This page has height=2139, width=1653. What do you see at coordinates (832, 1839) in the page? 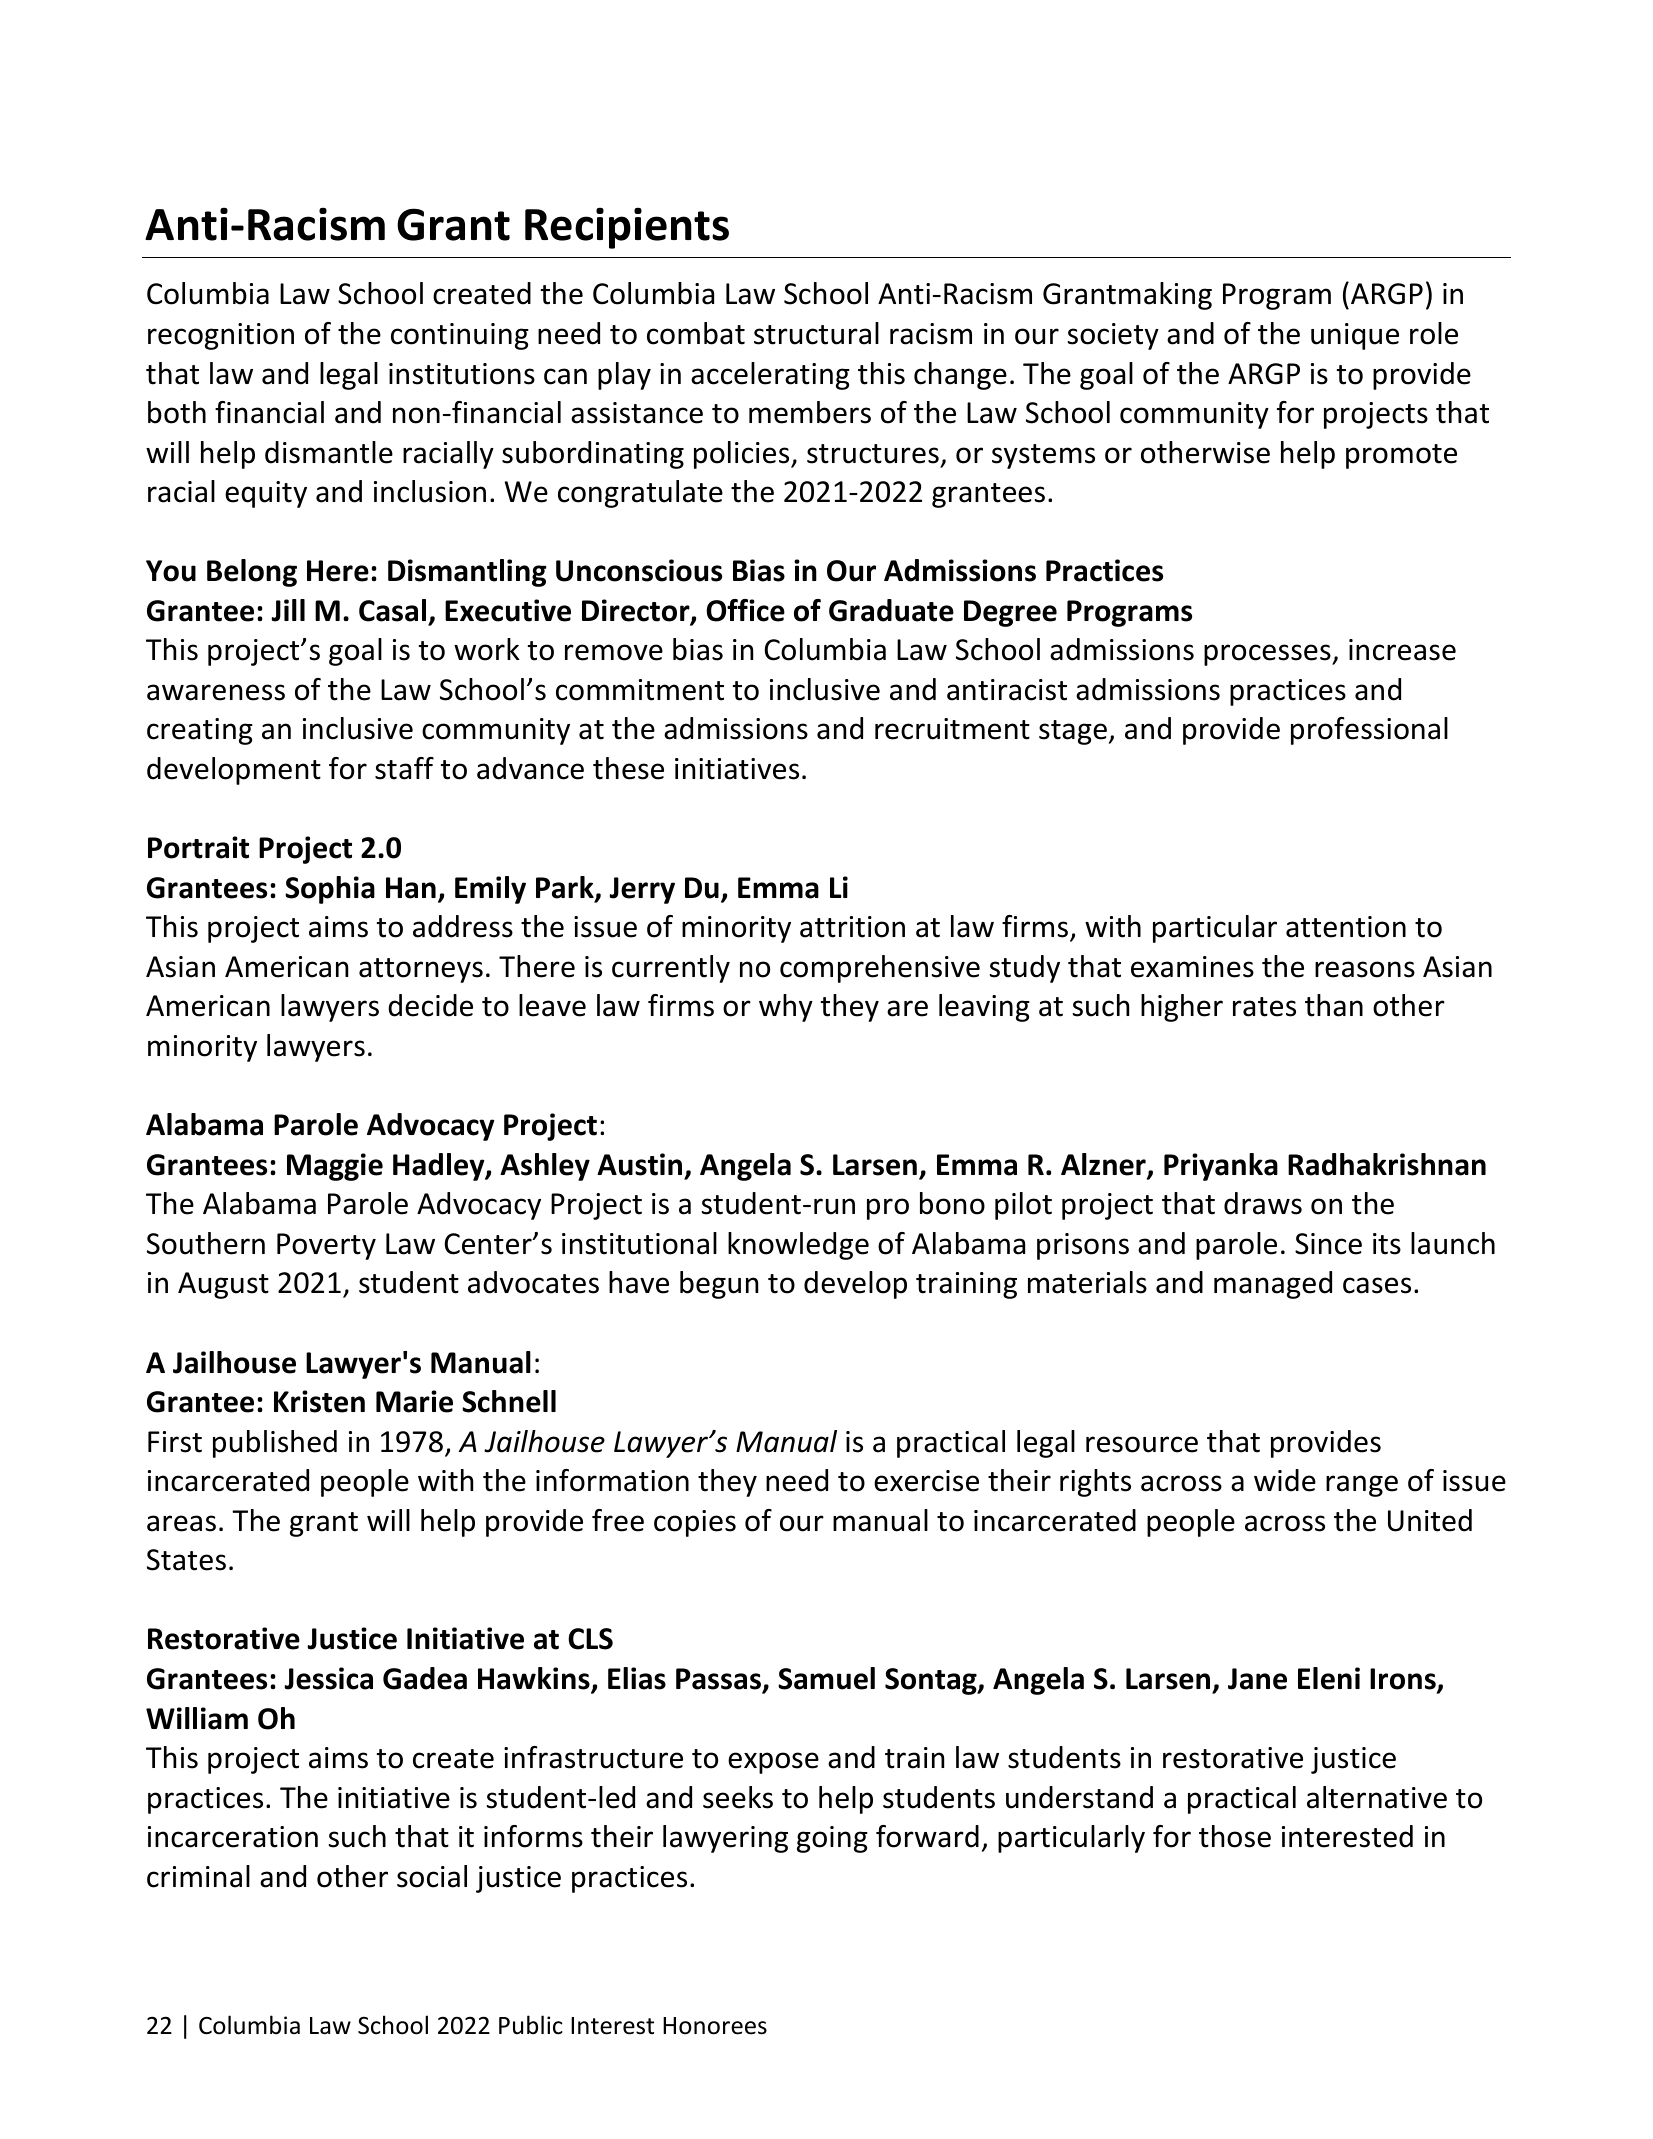
I see `going` at bounding box center [832, 1839].
